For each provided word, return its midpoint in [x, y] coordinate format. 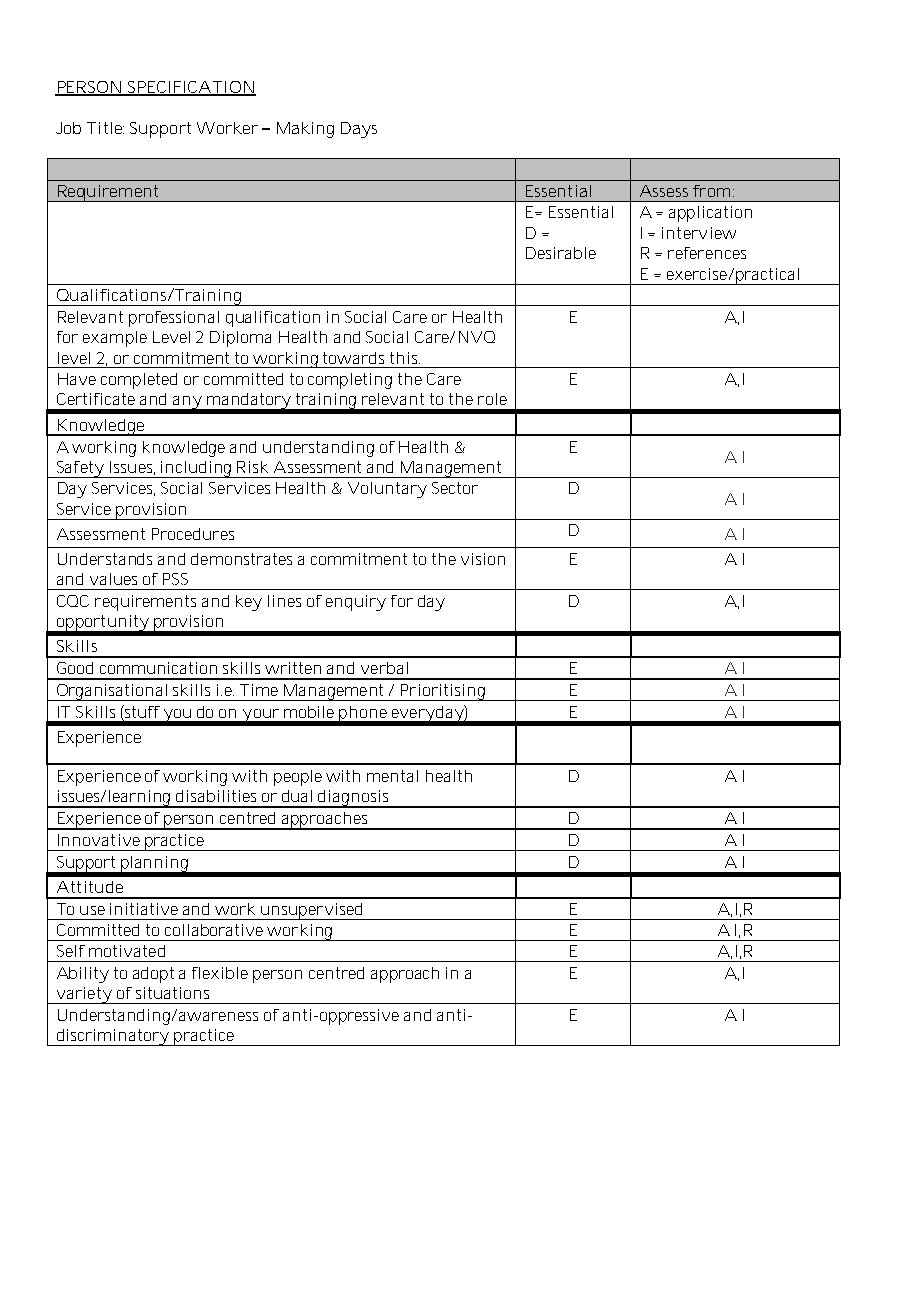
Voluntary [387, 490]
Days [359, 130]
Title [105, 128]
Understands [105, 559]
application [710, 214]
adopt [153, 975]
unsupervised [312, 911]
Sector [455, 488]
